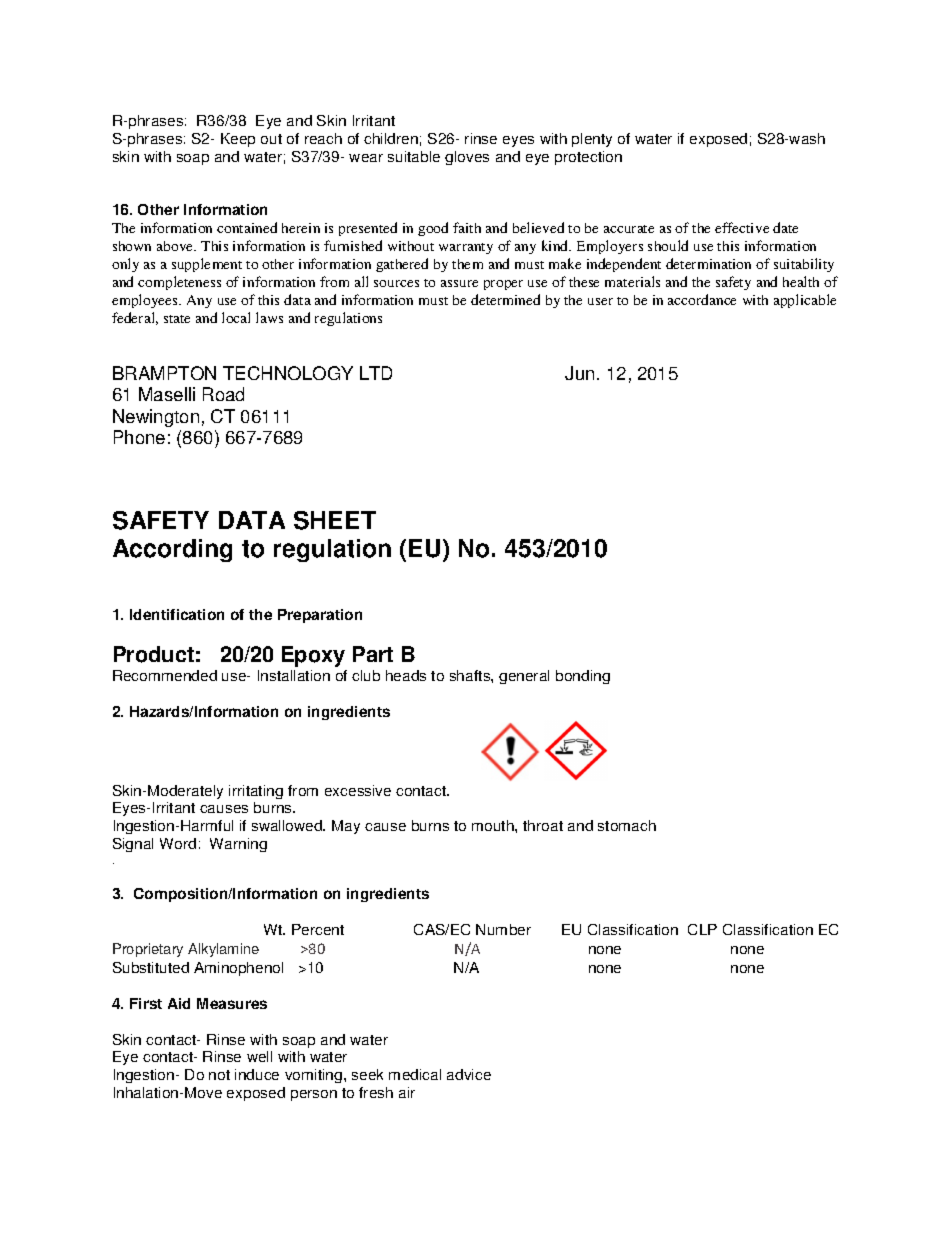  What do you see at coordinates (494, 825) in the screenshot?
I see `mouth` at bounding box center [494, 825].
